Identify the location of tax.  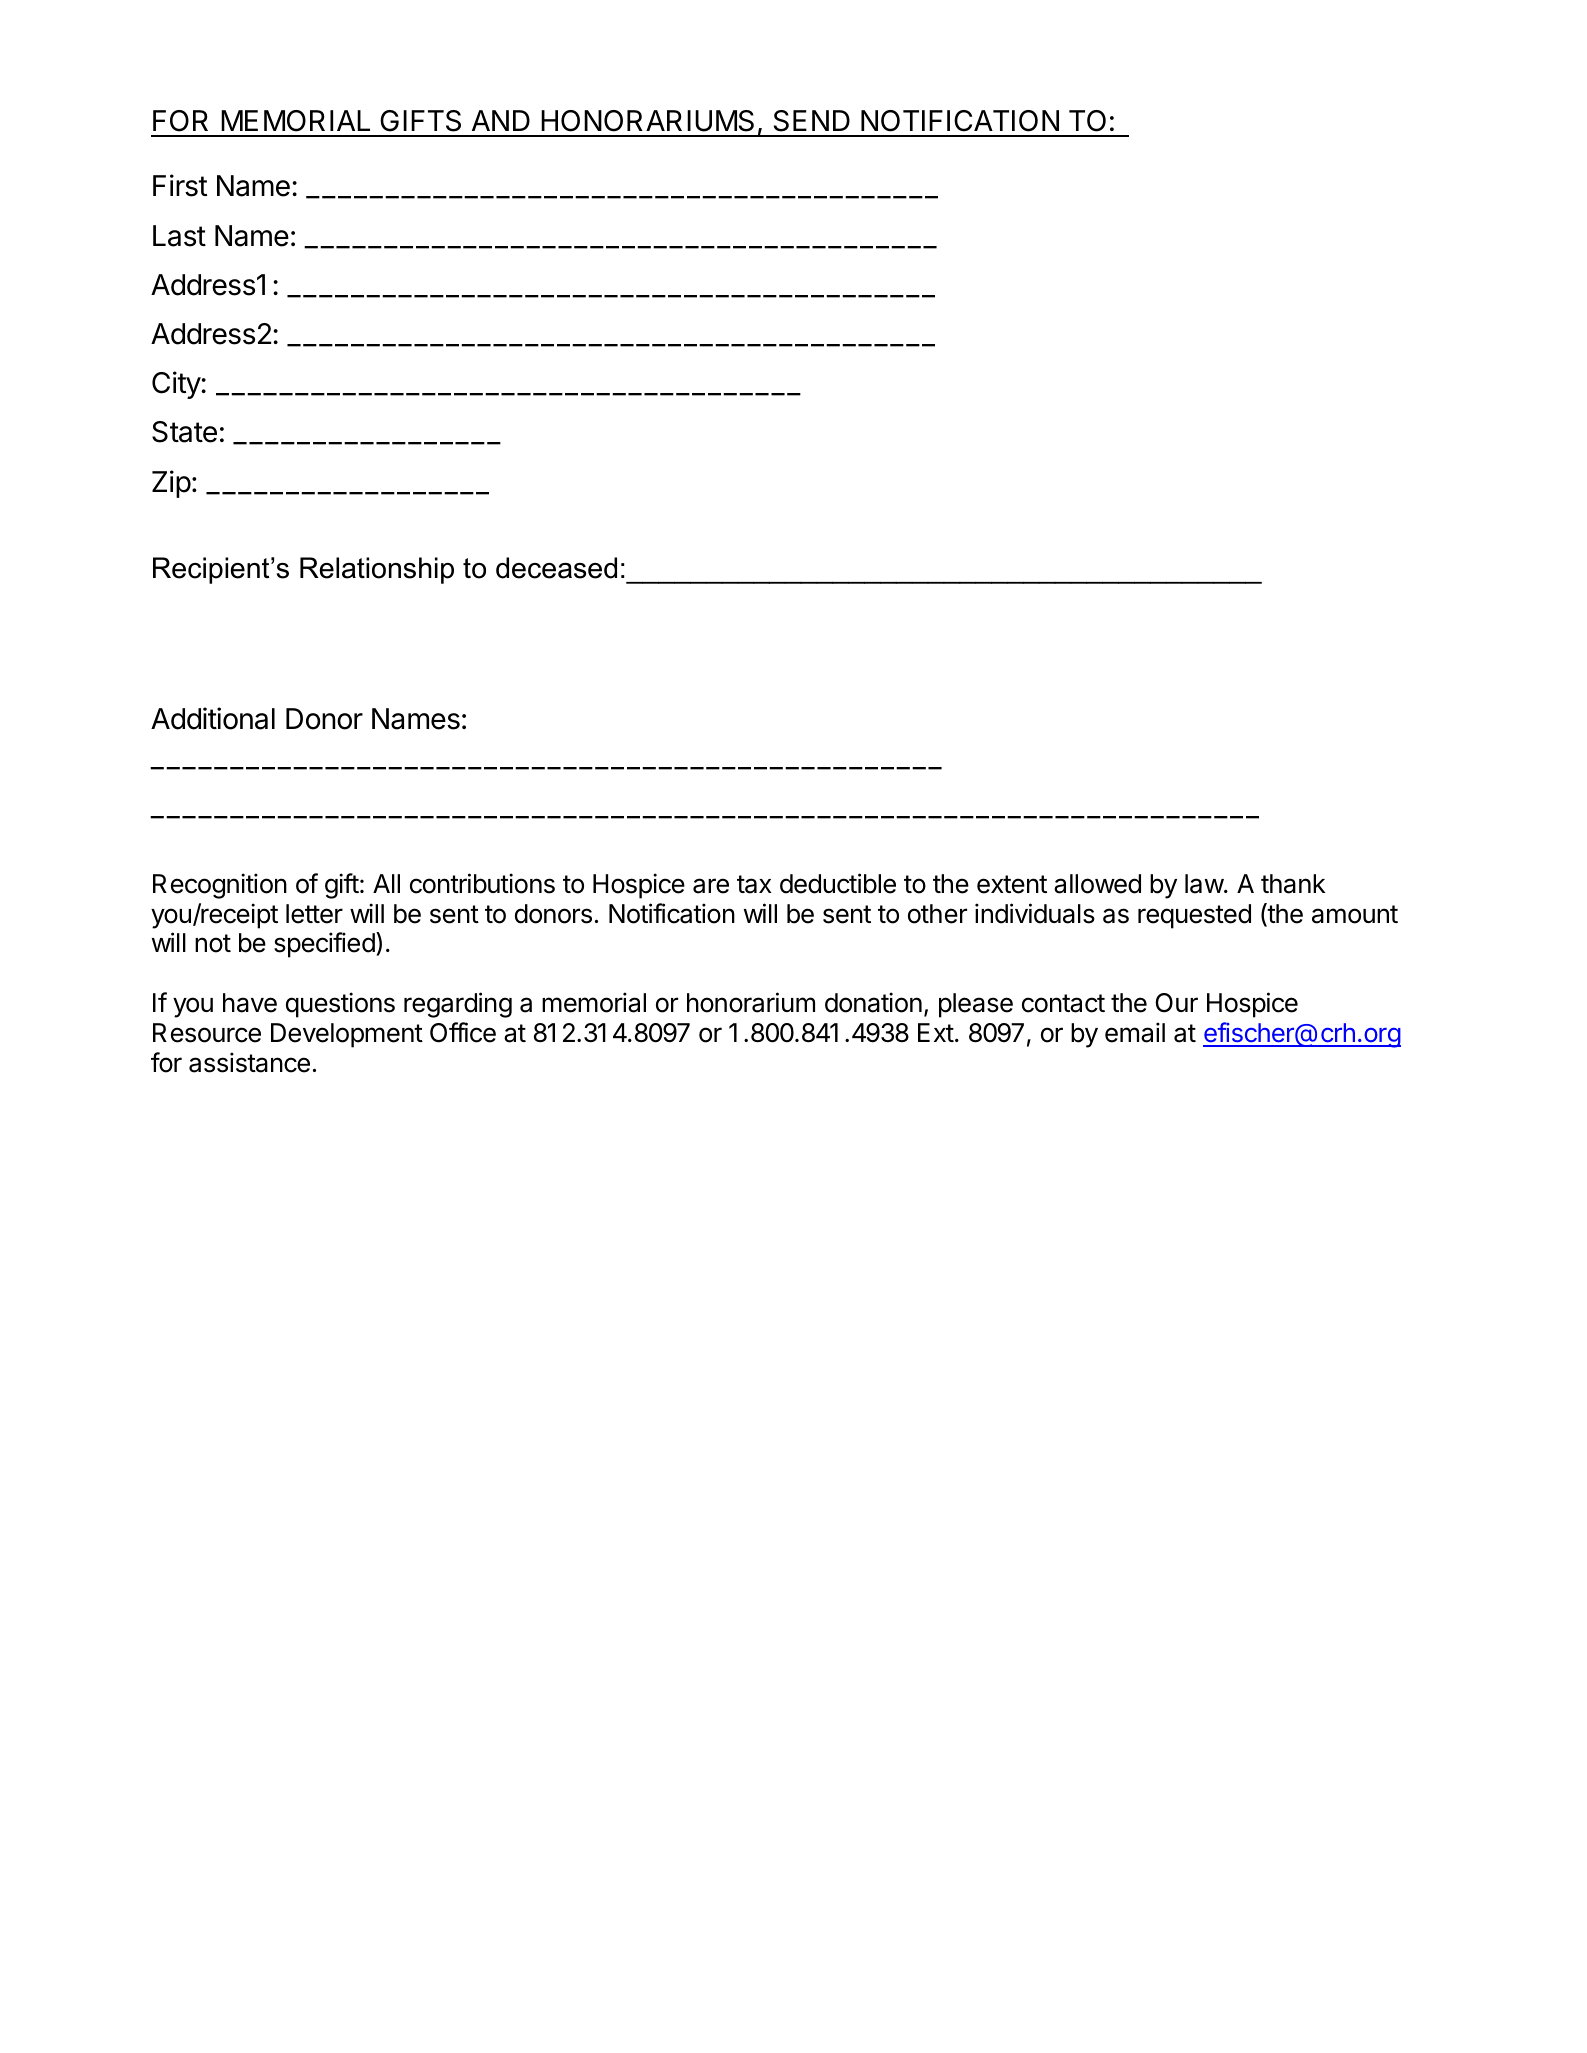
(754, 884).
